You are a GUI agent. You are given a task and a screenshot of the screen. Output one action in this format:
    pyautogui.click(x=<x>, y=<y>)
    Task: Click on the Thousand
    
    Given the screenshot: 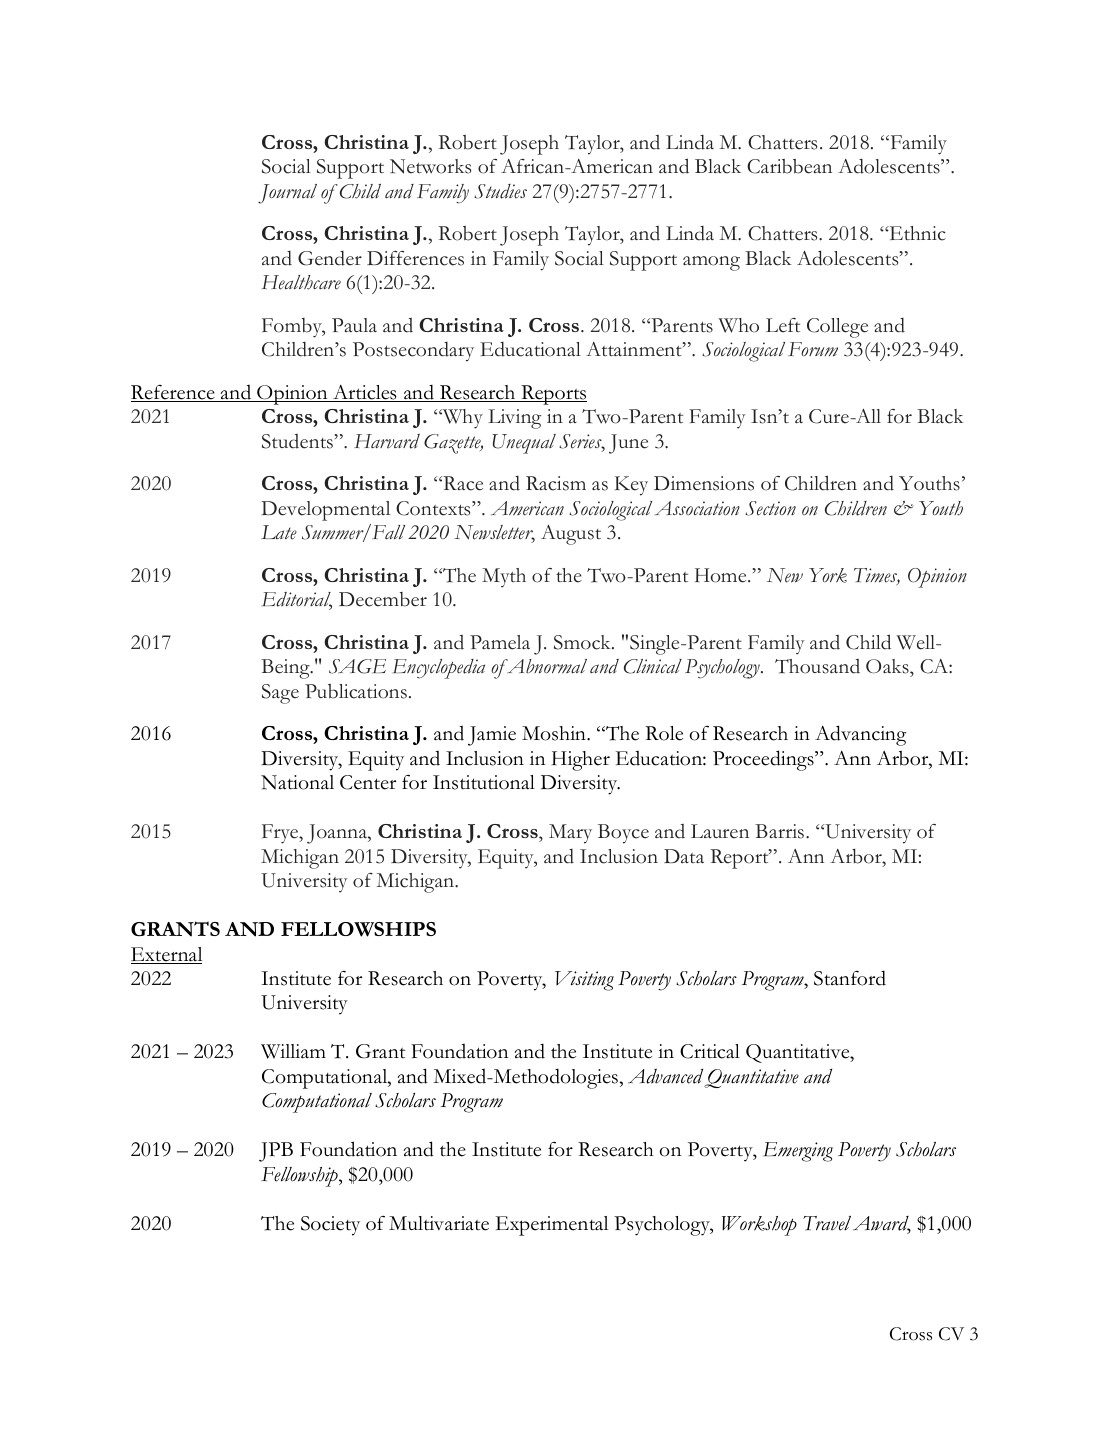 What is the action you would take?
    pyautogui.click(x=817, y=666)
